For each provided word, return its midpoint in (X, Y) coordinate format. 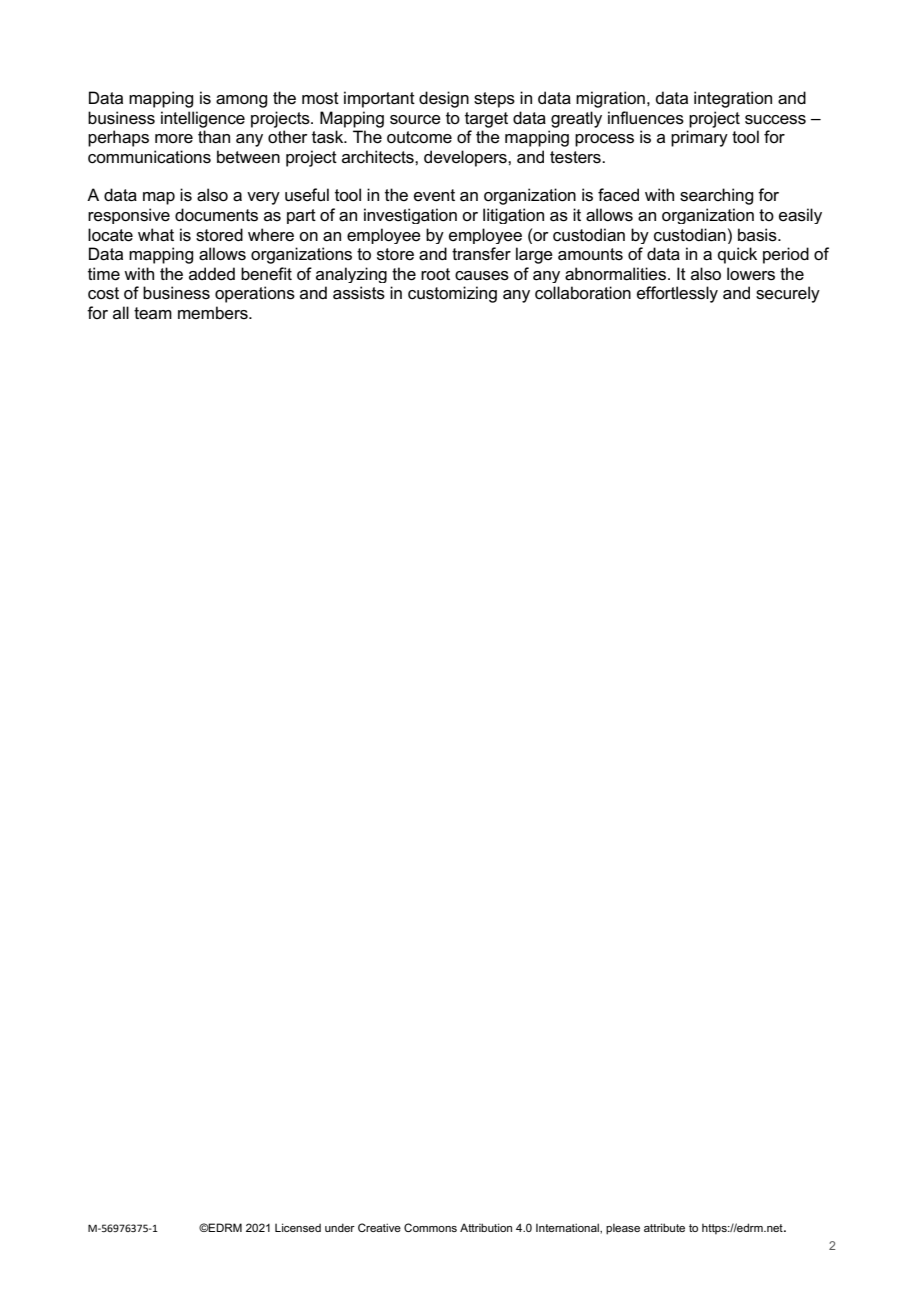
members (214, 313)
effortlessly (677, 294)
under (340, 1227)
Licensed (298, 1227)
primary (699, 138)
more (174, 139)
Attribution (486, 1227)
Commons (430, 1227)
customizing (452, 294)
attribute (664, 1227)
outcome (419, 137)
